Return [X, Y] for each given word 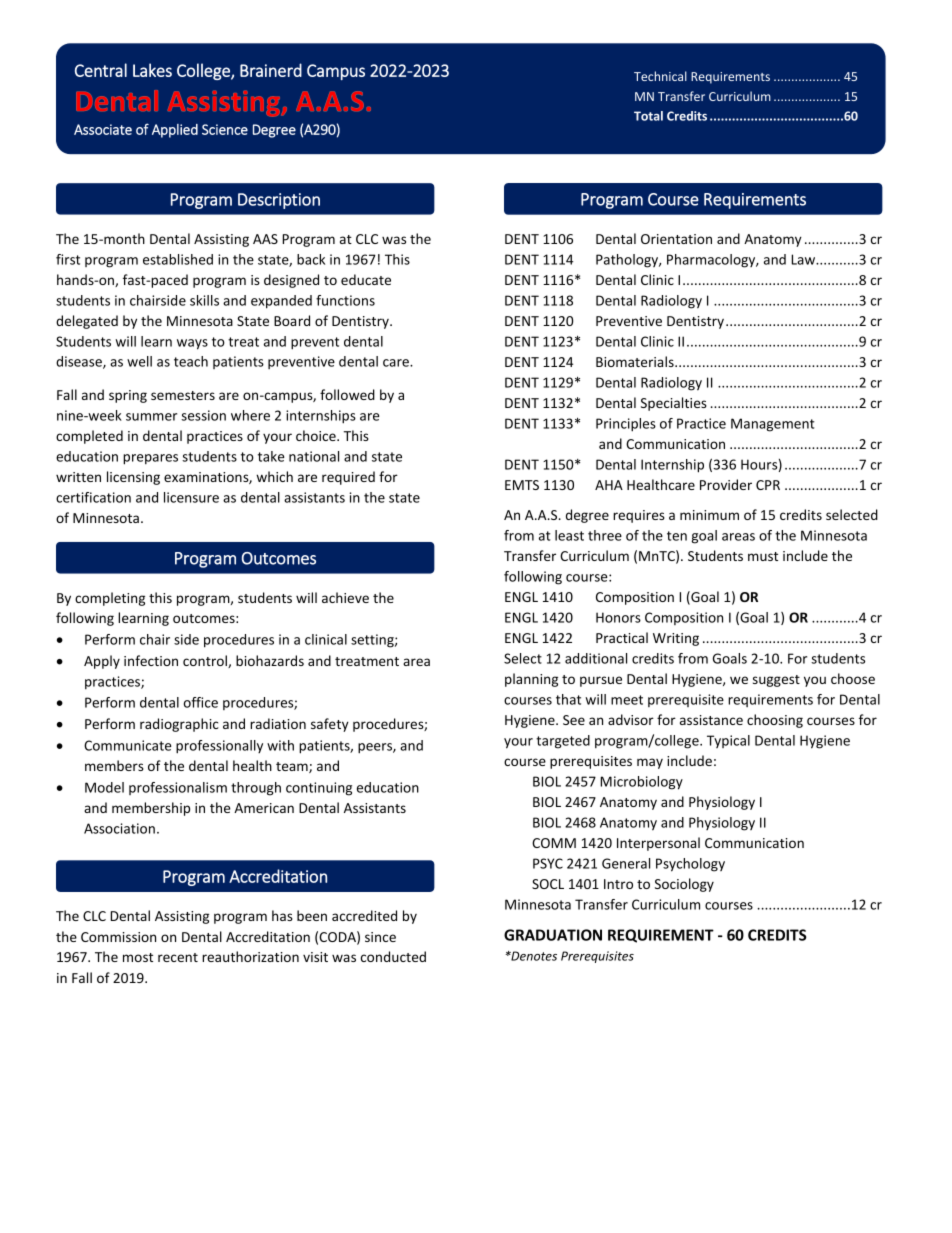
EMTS [522, 485]
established [178, 259]
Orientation [676, 239]
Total [648, 116]
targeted [563, 742]
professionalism [178, 788]
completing [110, 599]
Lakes [152, 70]
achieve [345, 597]
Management [773, 425]
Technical [660, 76]
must [763, 556]
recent [178, 957]
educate [366, 279]
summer [151, 417]
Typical [728, 741]
